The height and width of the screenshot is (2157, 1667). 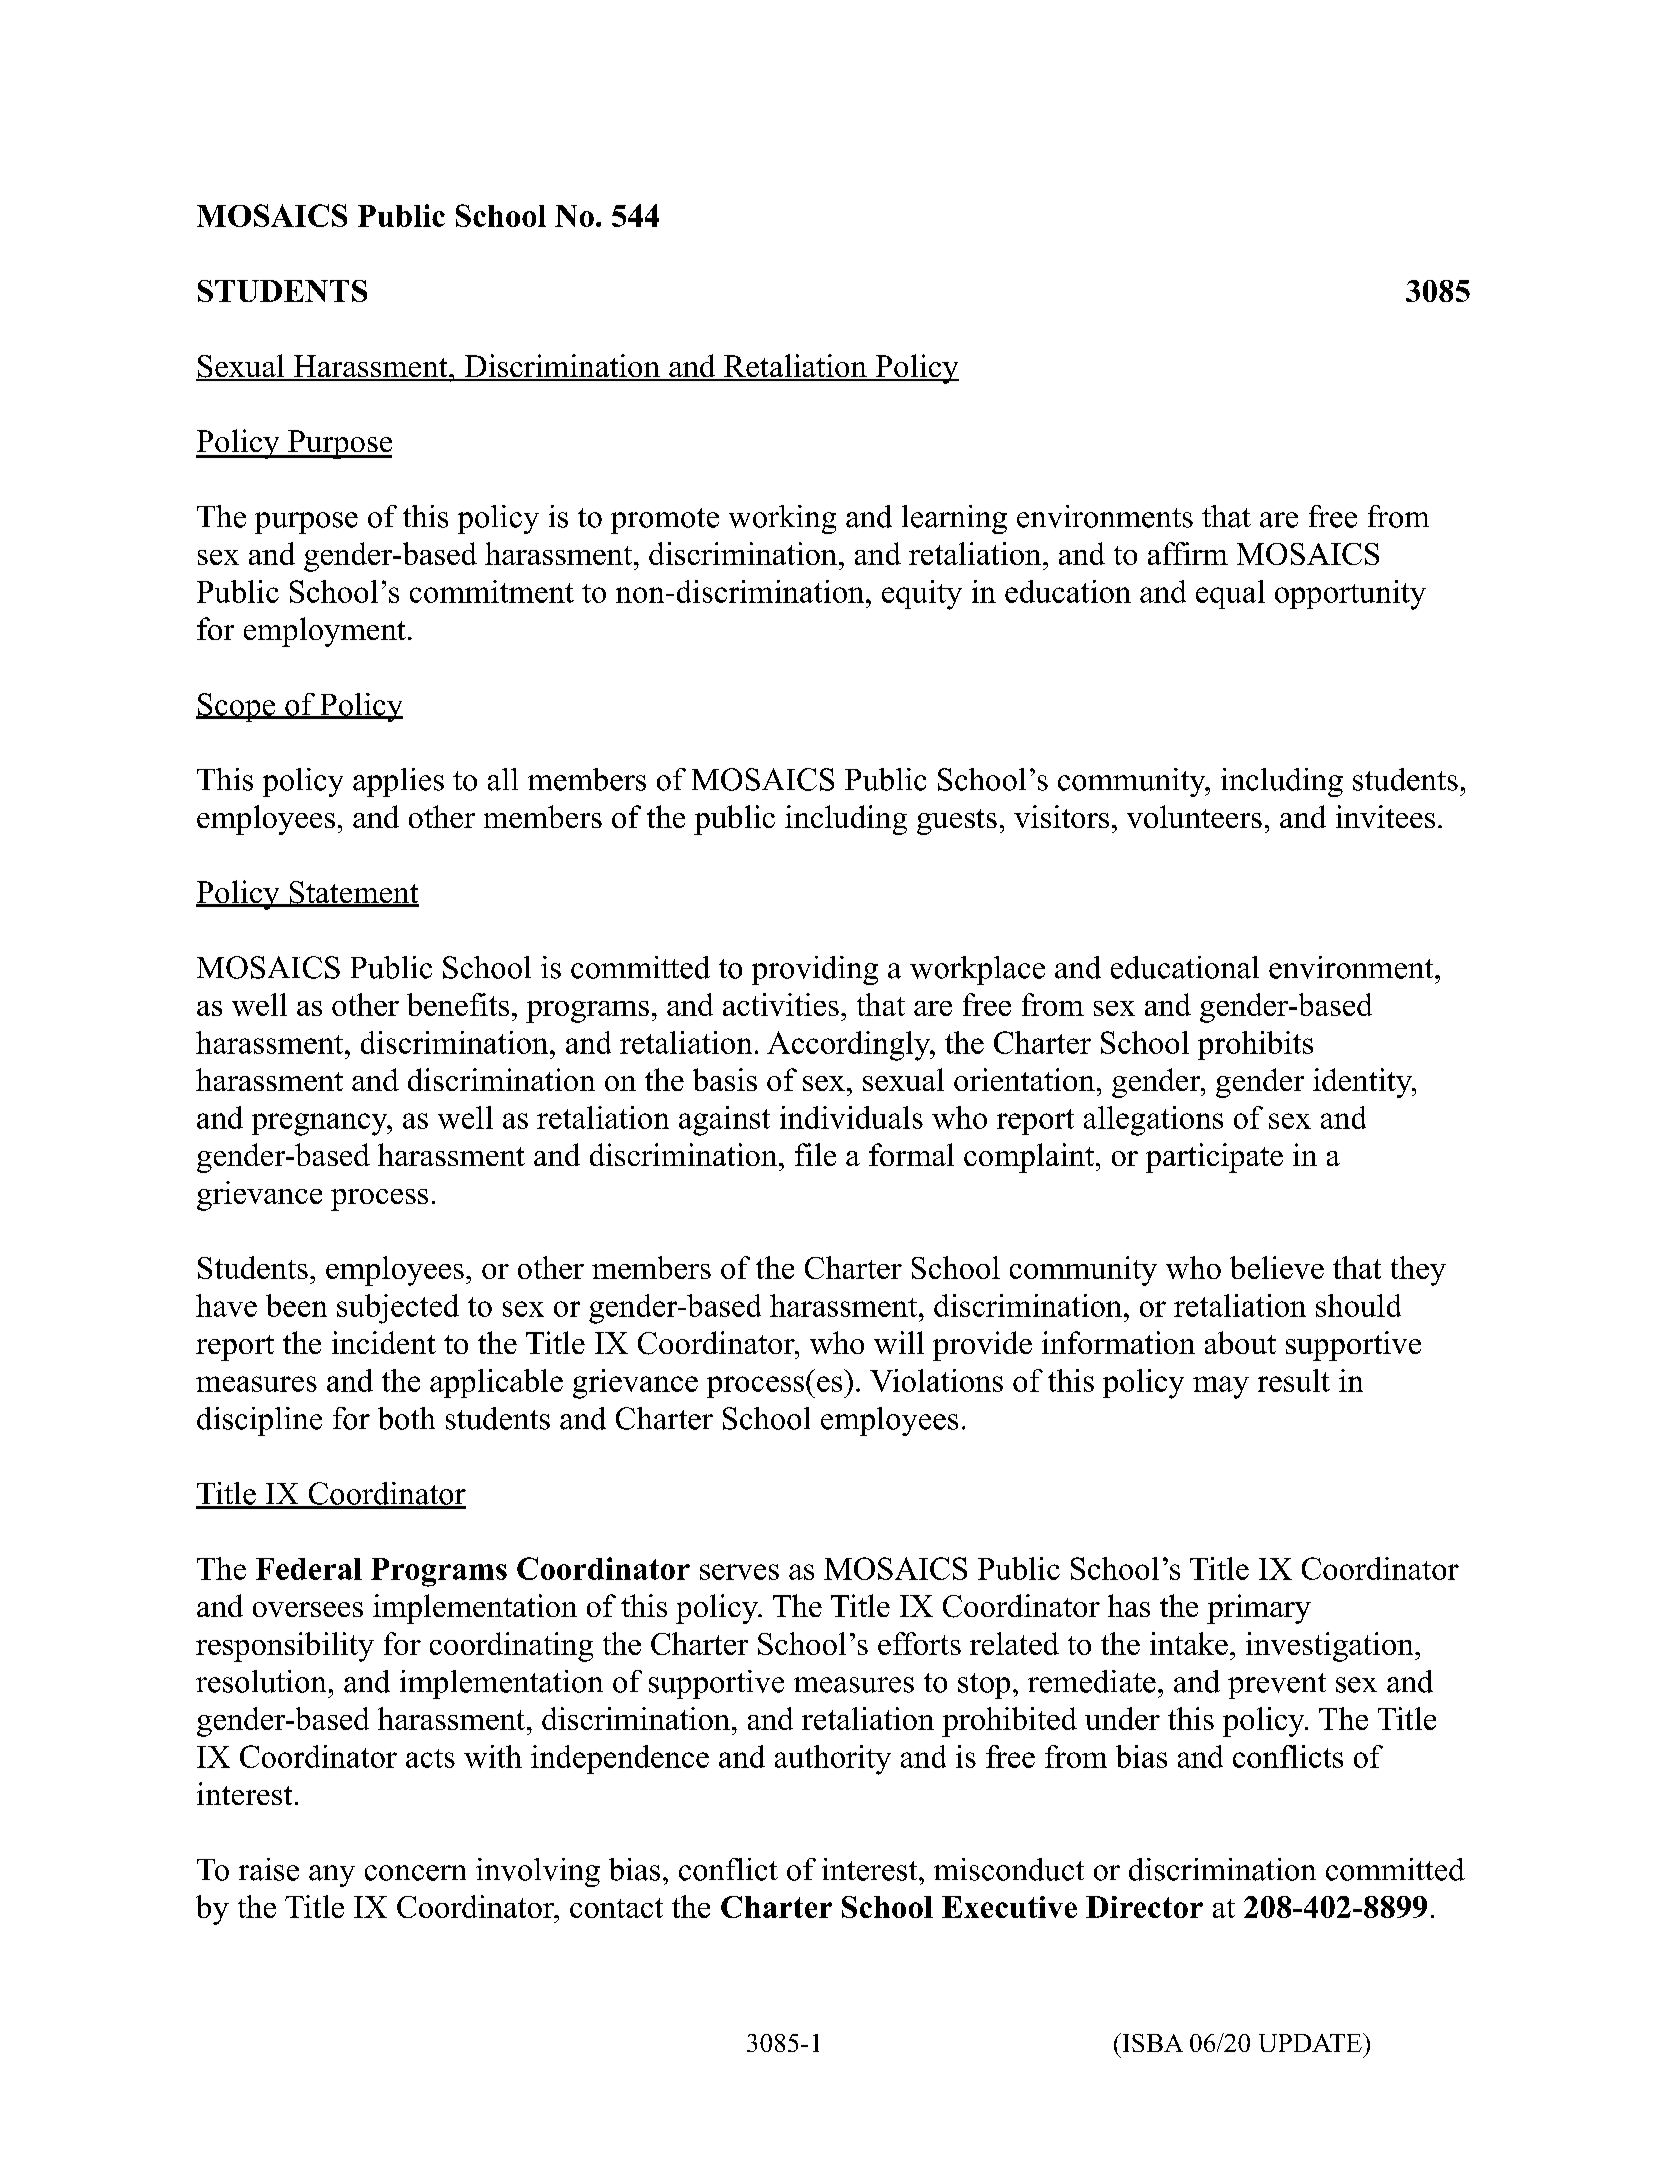 I want to click on working, so click(x=782, y=519).
